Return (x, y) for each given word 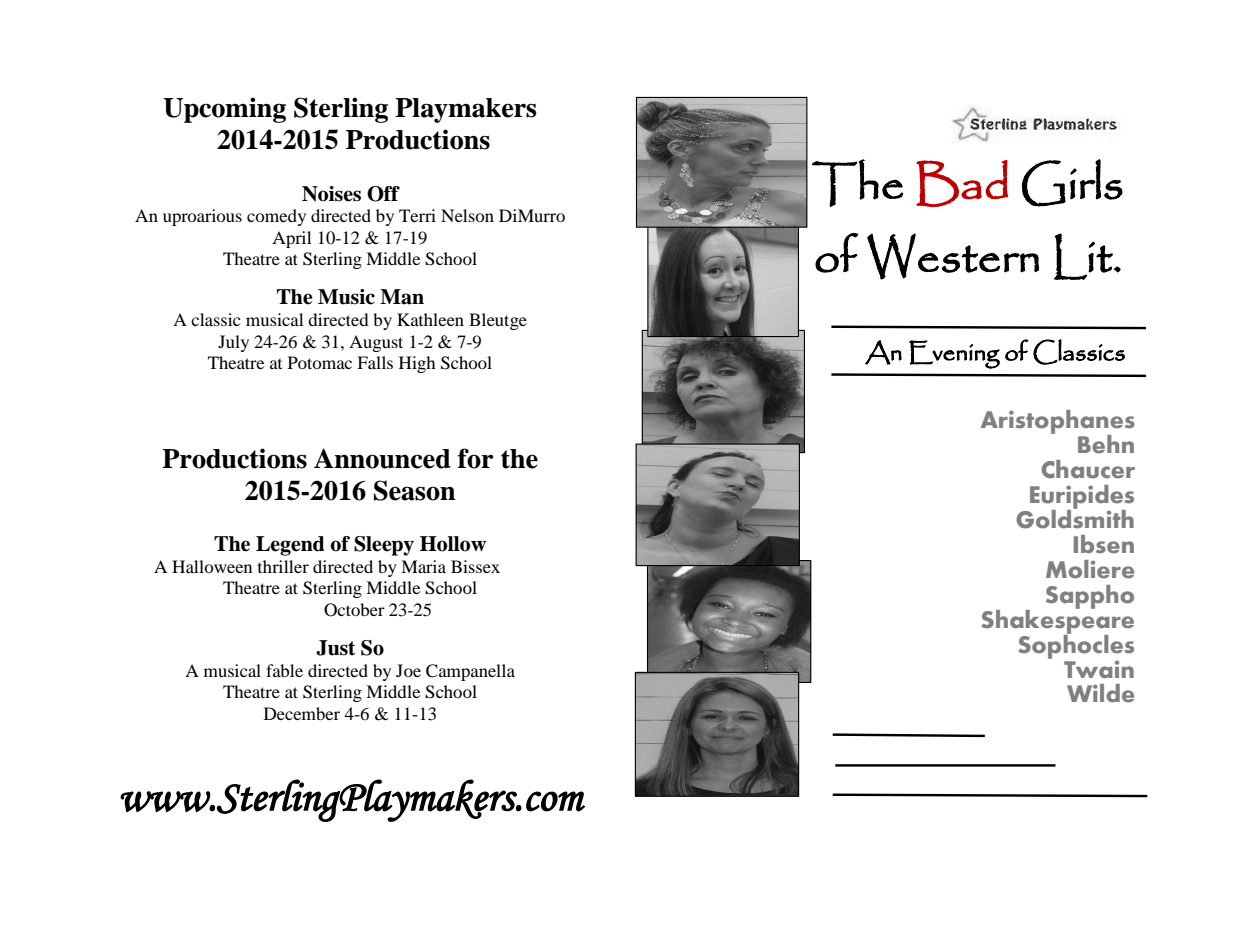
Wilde (1100, 693)
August (376, 343)
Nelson (467, 215)
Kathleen (430, 319)
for (476, 458)
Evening (954, 354)
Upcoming (224, 110)
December (302, 713)
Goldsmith (1075, 518)
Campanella (470, 672)
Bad (962, 183)
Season (415, 490)
